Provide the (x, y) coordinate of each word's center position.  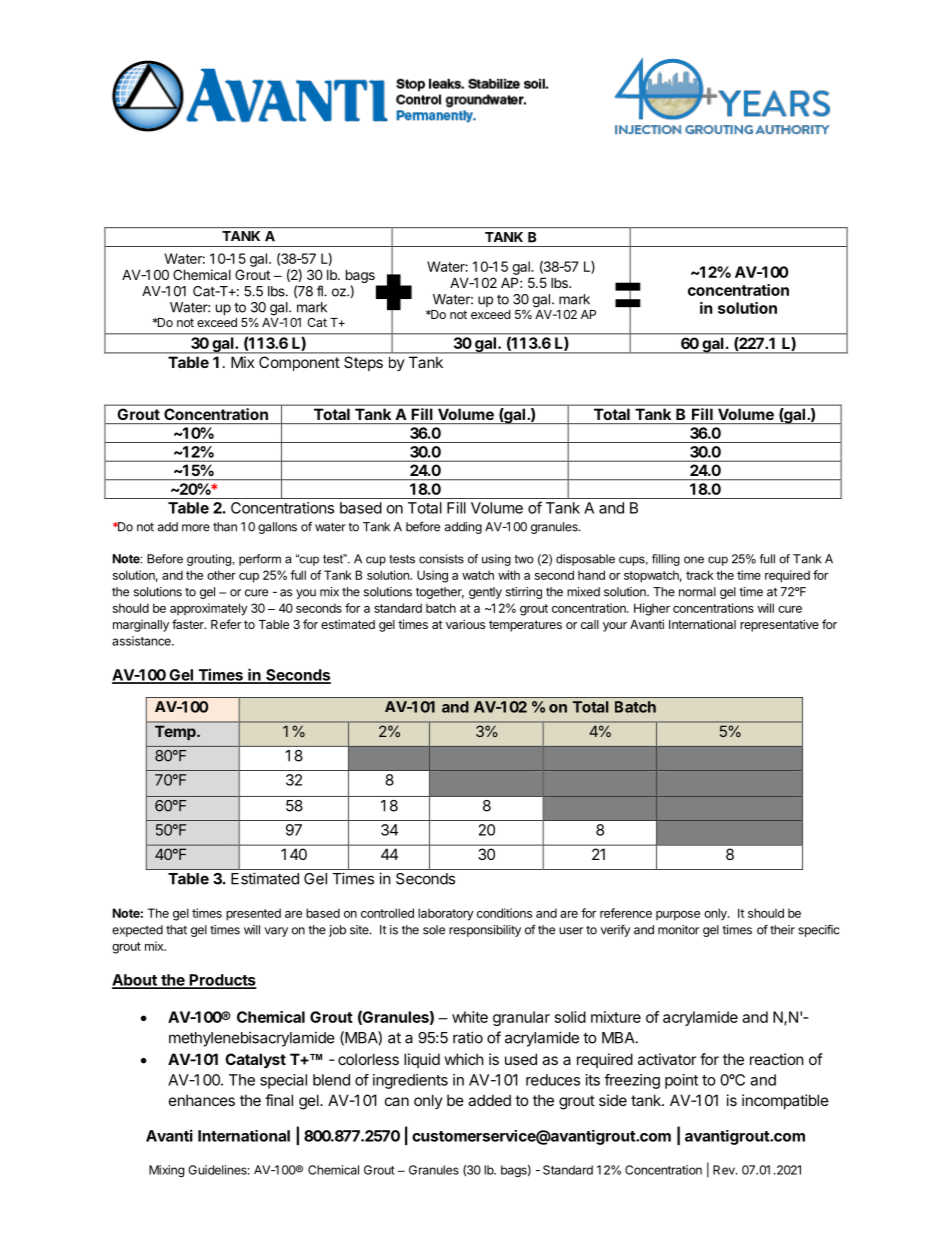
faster (189, 624)
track (700, 575)
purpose (678, 916)
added (489, 1100)
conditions (504, 913)
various (465, 624)
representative (779, 625)
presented (253, 914)
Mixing (167, 1171)
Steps (363, 363)
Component (299, 363)
